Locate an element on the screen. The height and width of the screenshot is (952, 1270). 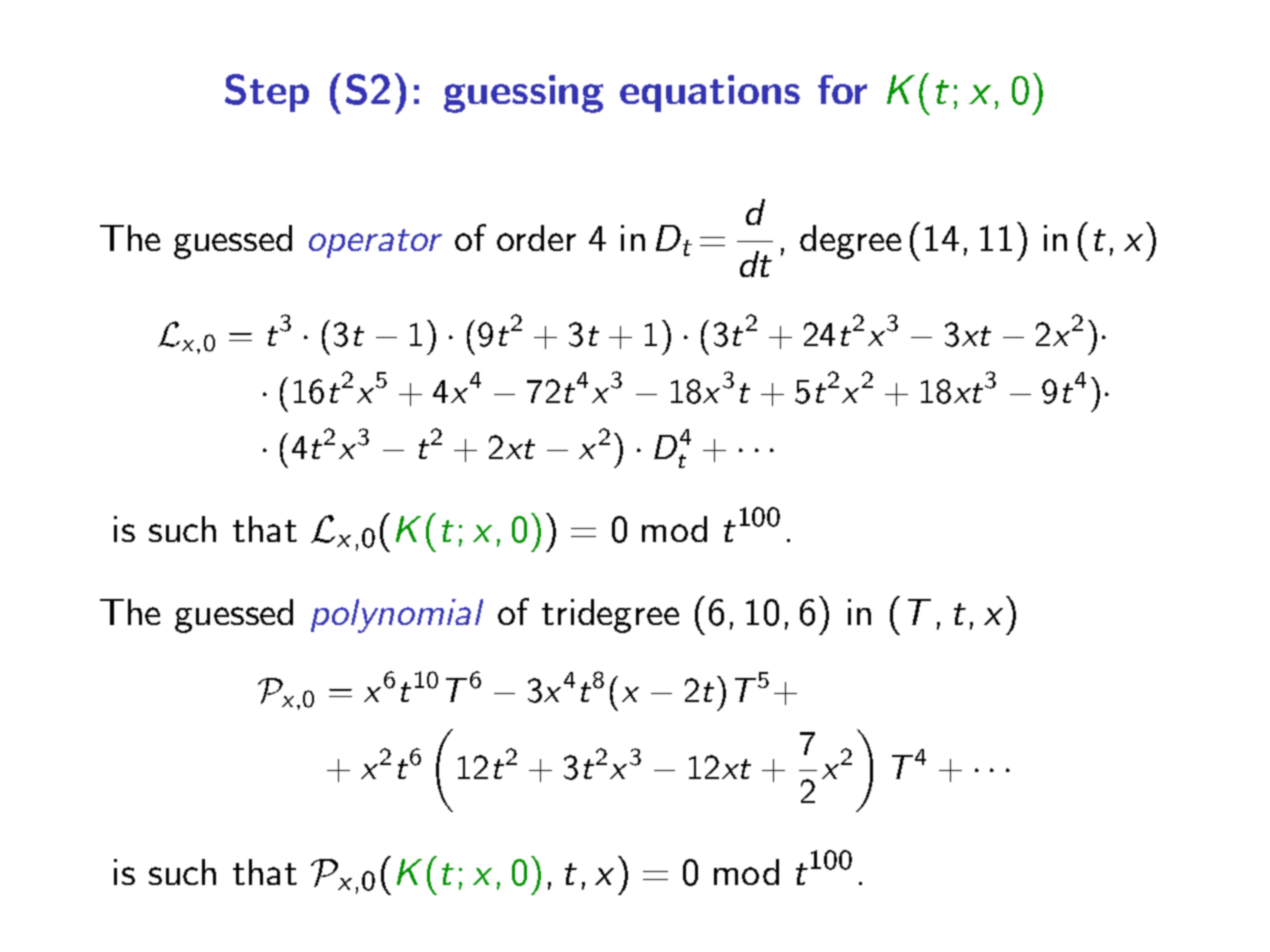
equations is located at coordinates (710, 93).
